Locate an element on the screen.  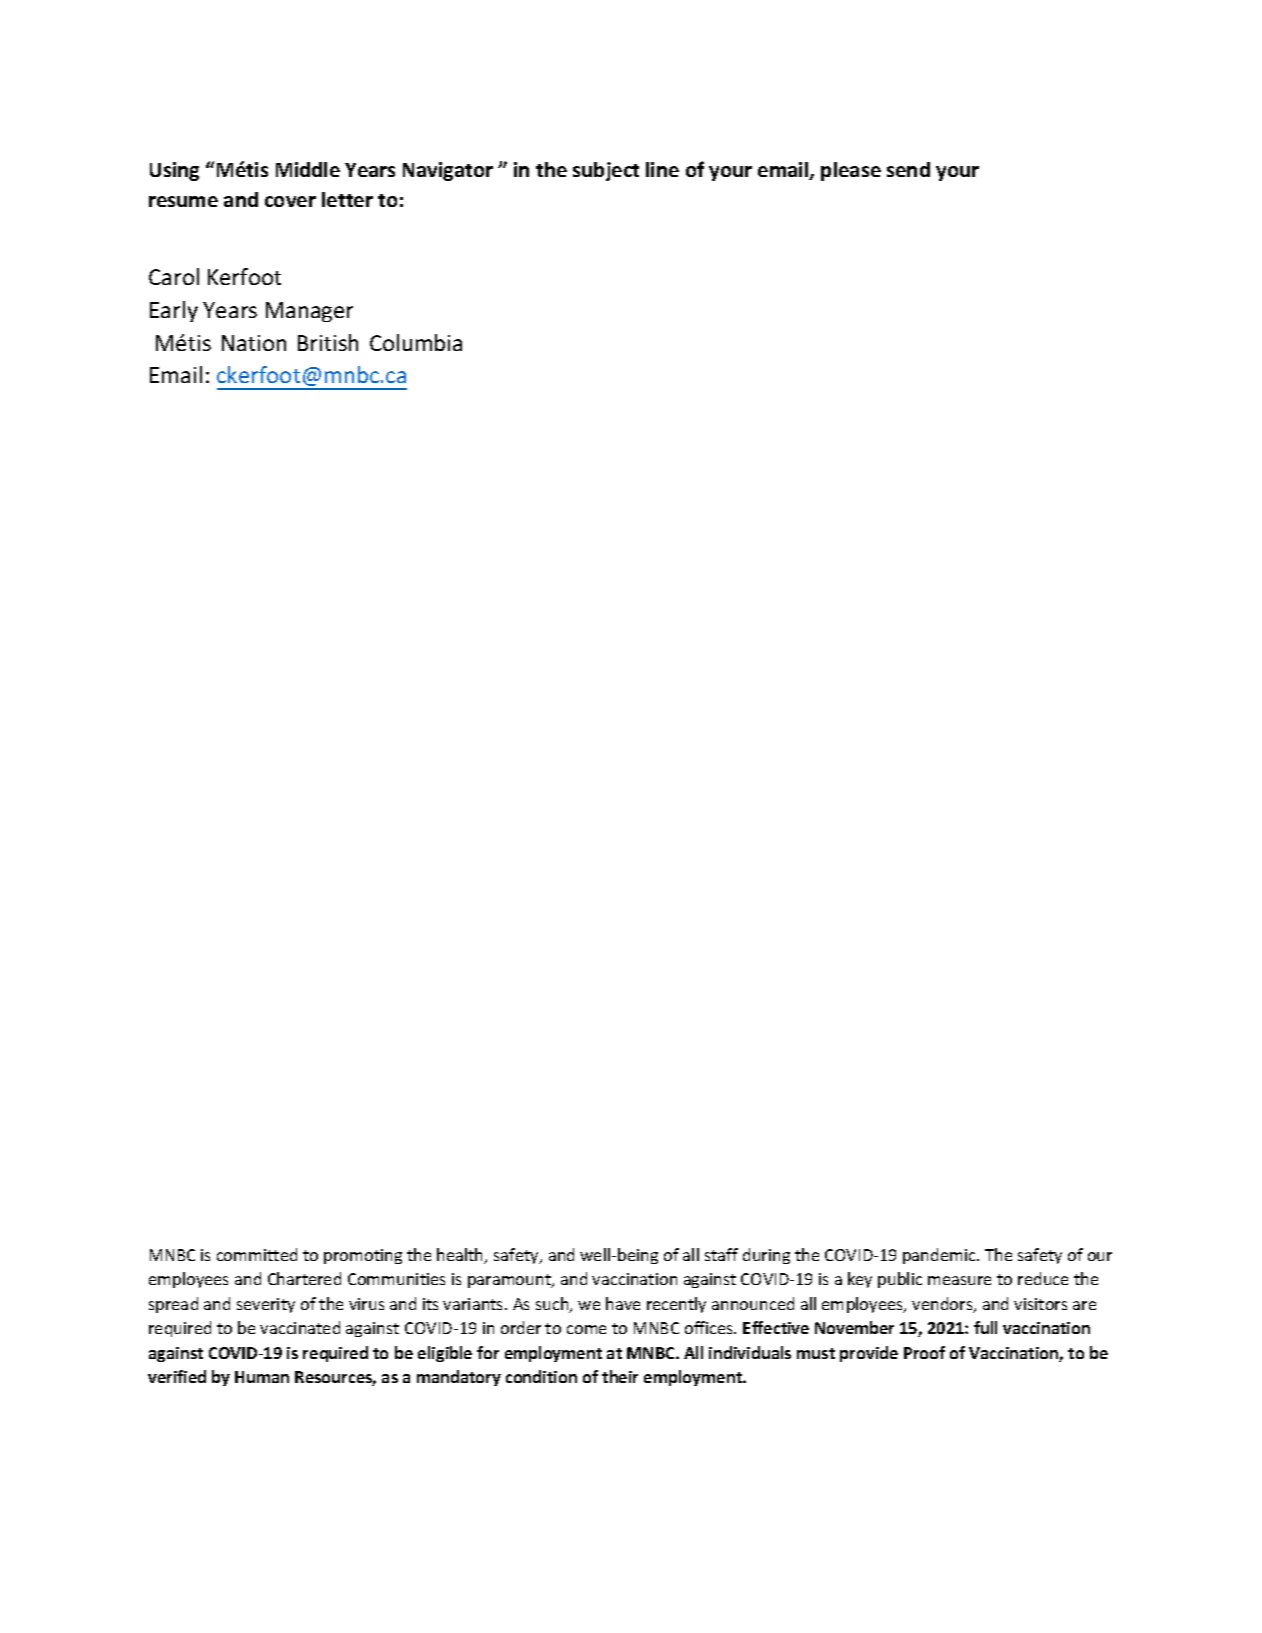
pandemic is located at coordinates (940, 1256).
